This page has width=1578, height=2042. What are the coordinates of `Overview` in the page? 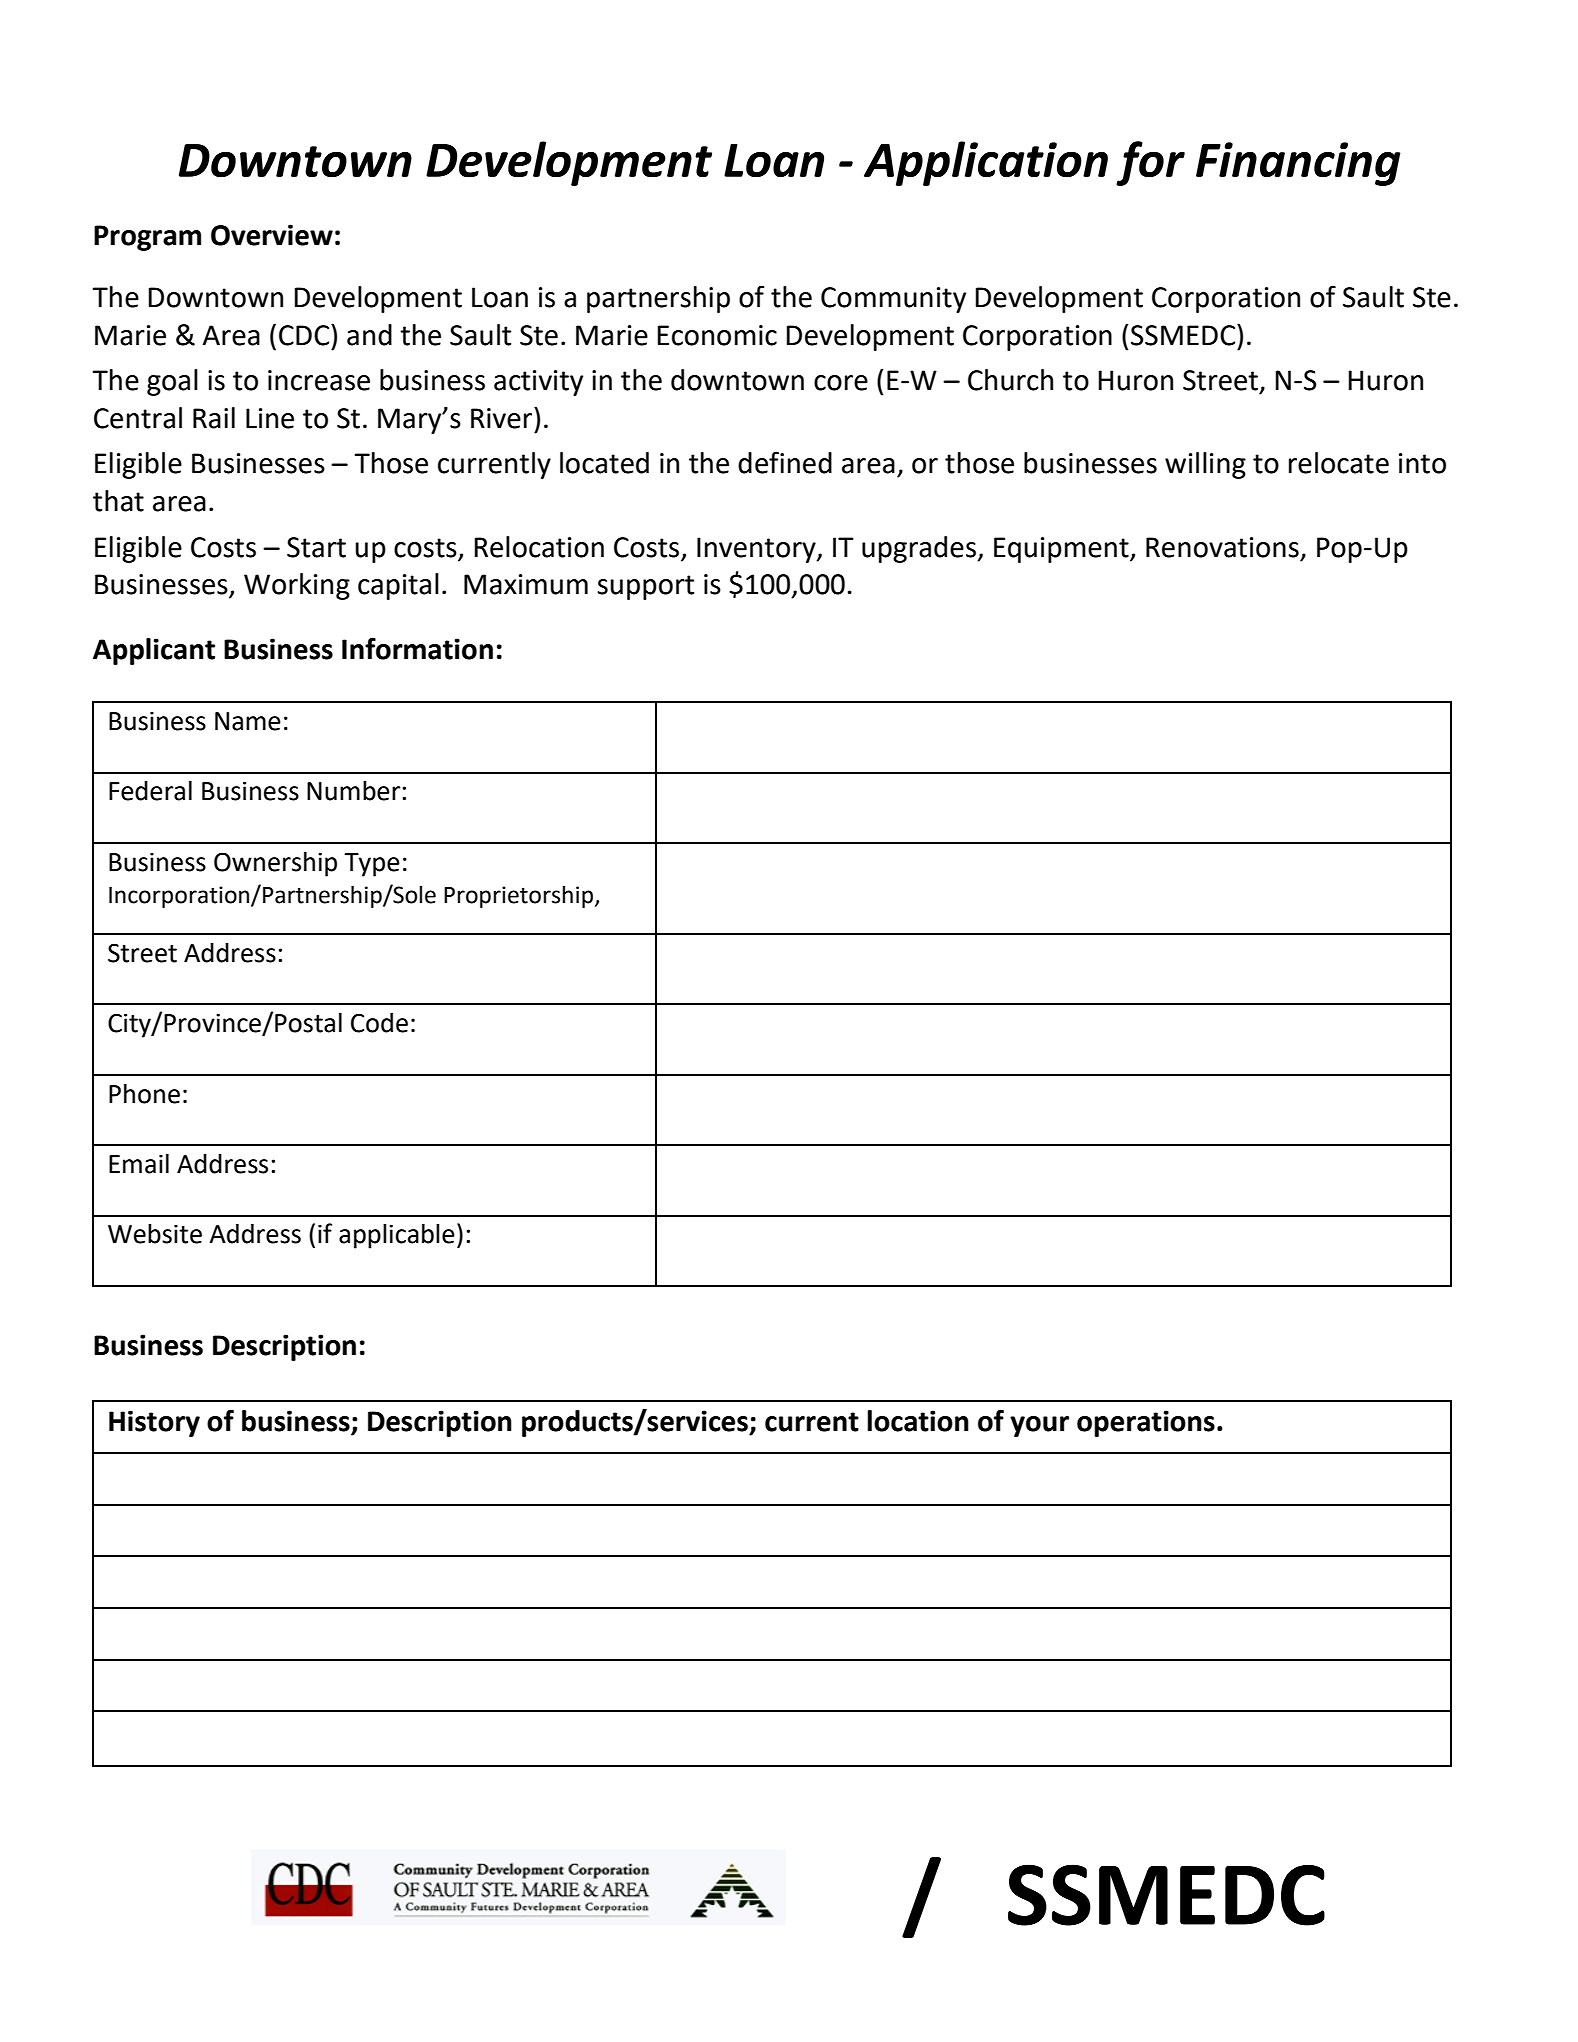 It's located at (272, 235).
